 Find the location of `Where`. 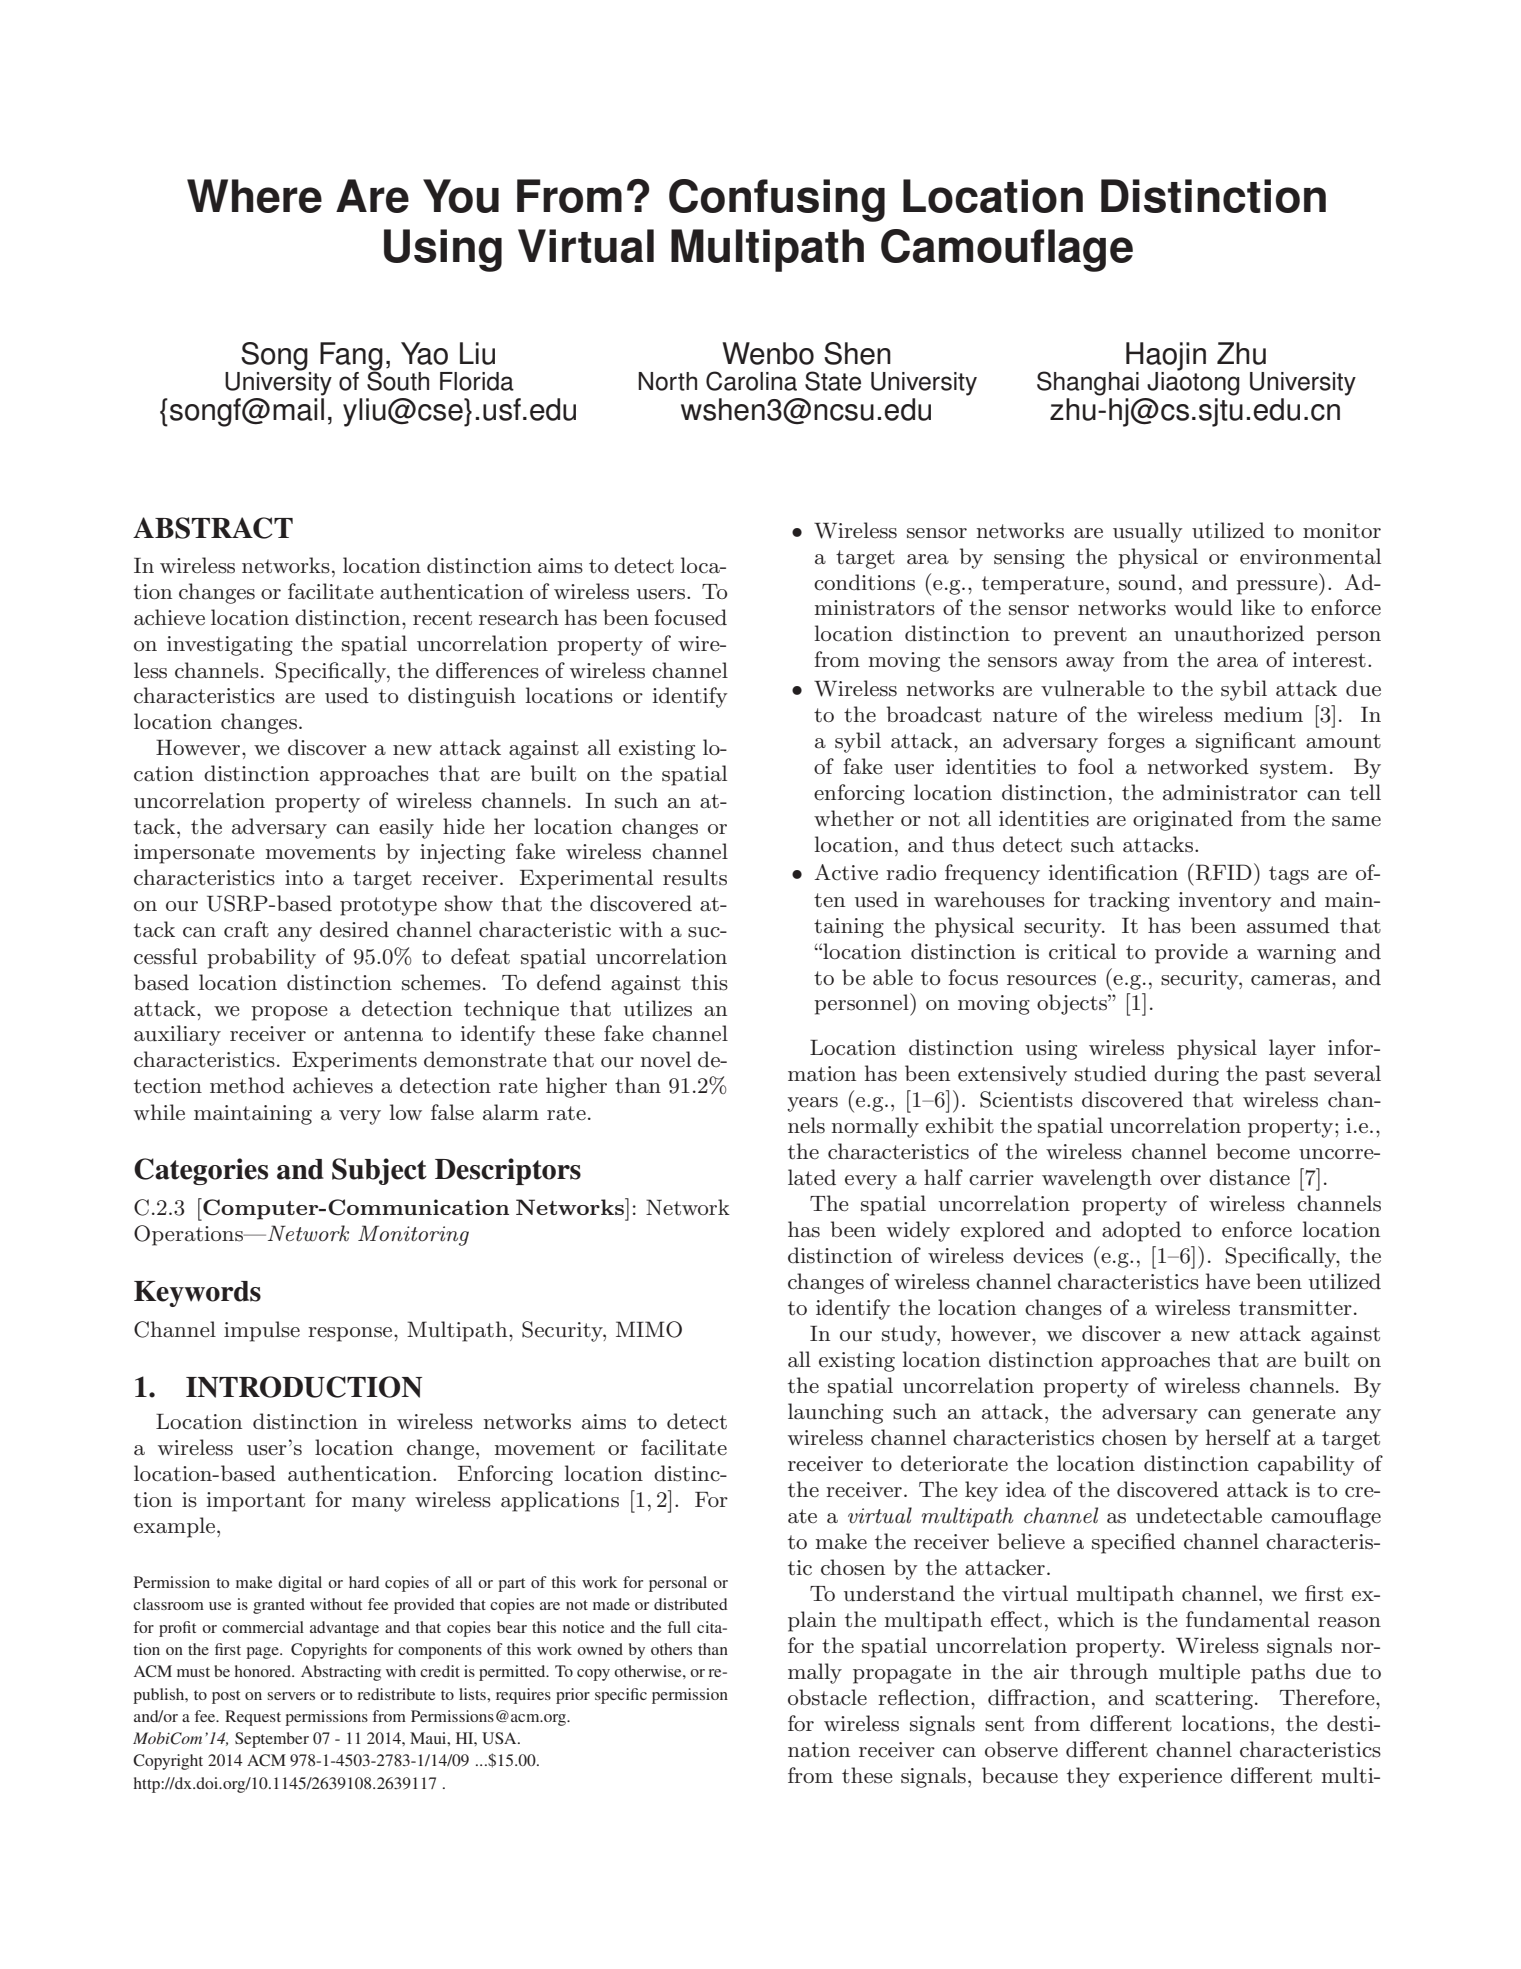

Where is located at coordinates (254, 196).
